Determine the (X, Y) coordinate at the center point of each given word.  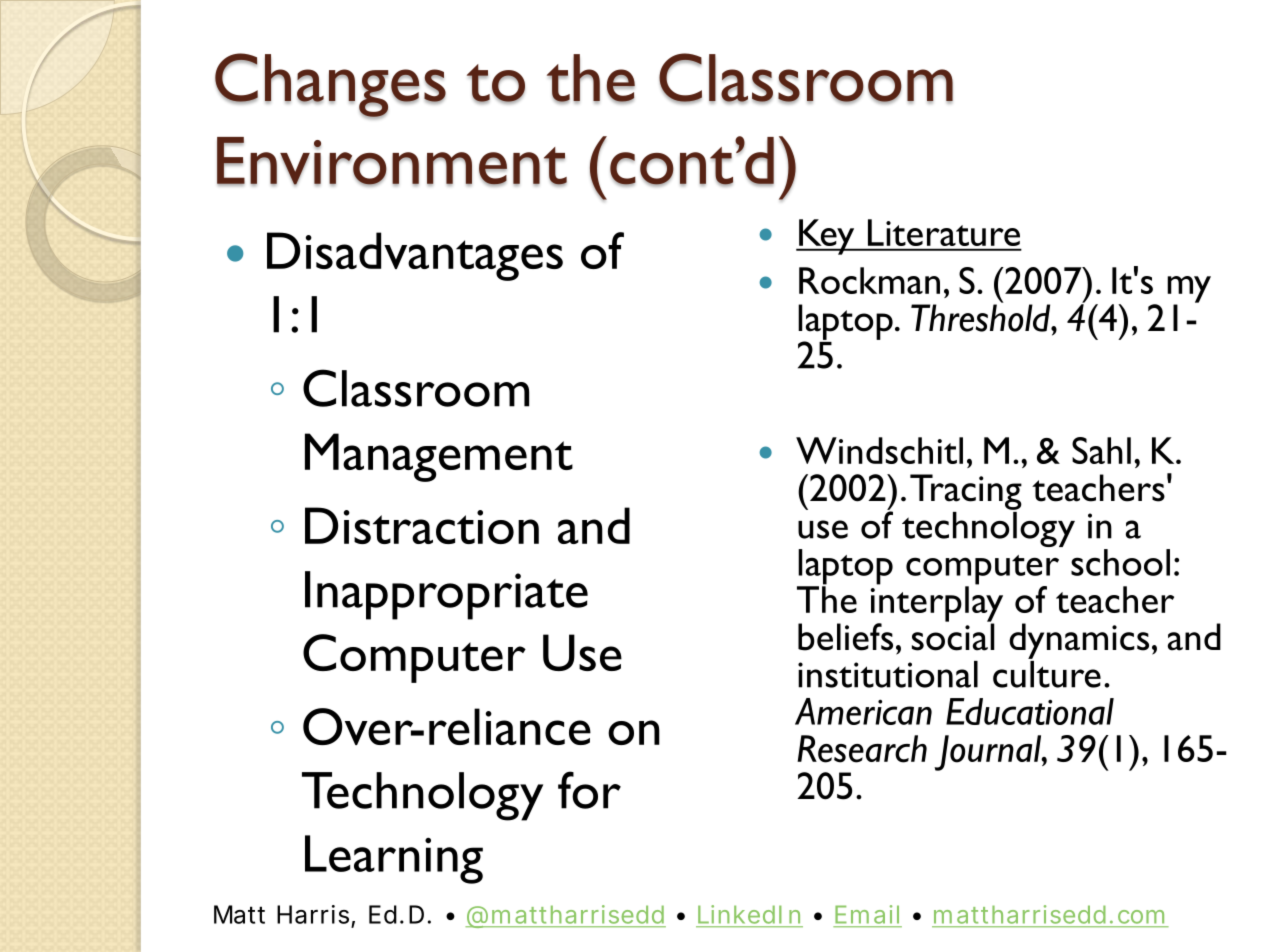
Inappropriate (446, 595)
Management (439, 457)
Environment (392, 161)
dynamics (1079, 641)
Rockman (869, 280)
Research (862, 749)
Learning (394, 859)
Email (867, 914)
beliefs (845, 637)
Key (827, 237)
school (1120, 562)
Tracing (966, 492)
